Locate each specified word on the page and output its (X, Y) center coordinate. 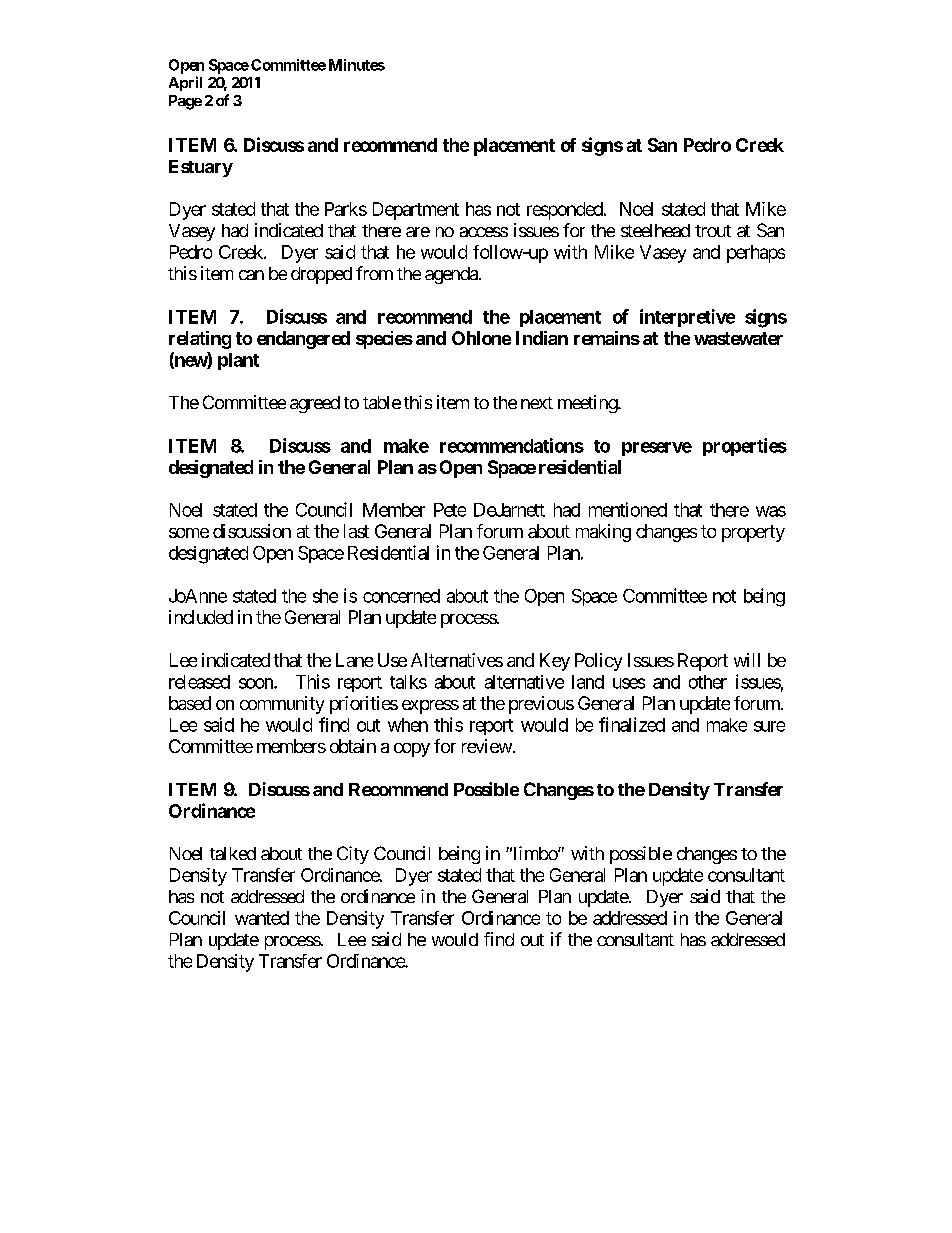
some (189, 533)
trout (713, 231)
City (353, 855)
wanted (262, 918)
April (185, 83)
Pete (450, 510)
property (753, 533)
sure (769, 726)
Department (416, 211)
